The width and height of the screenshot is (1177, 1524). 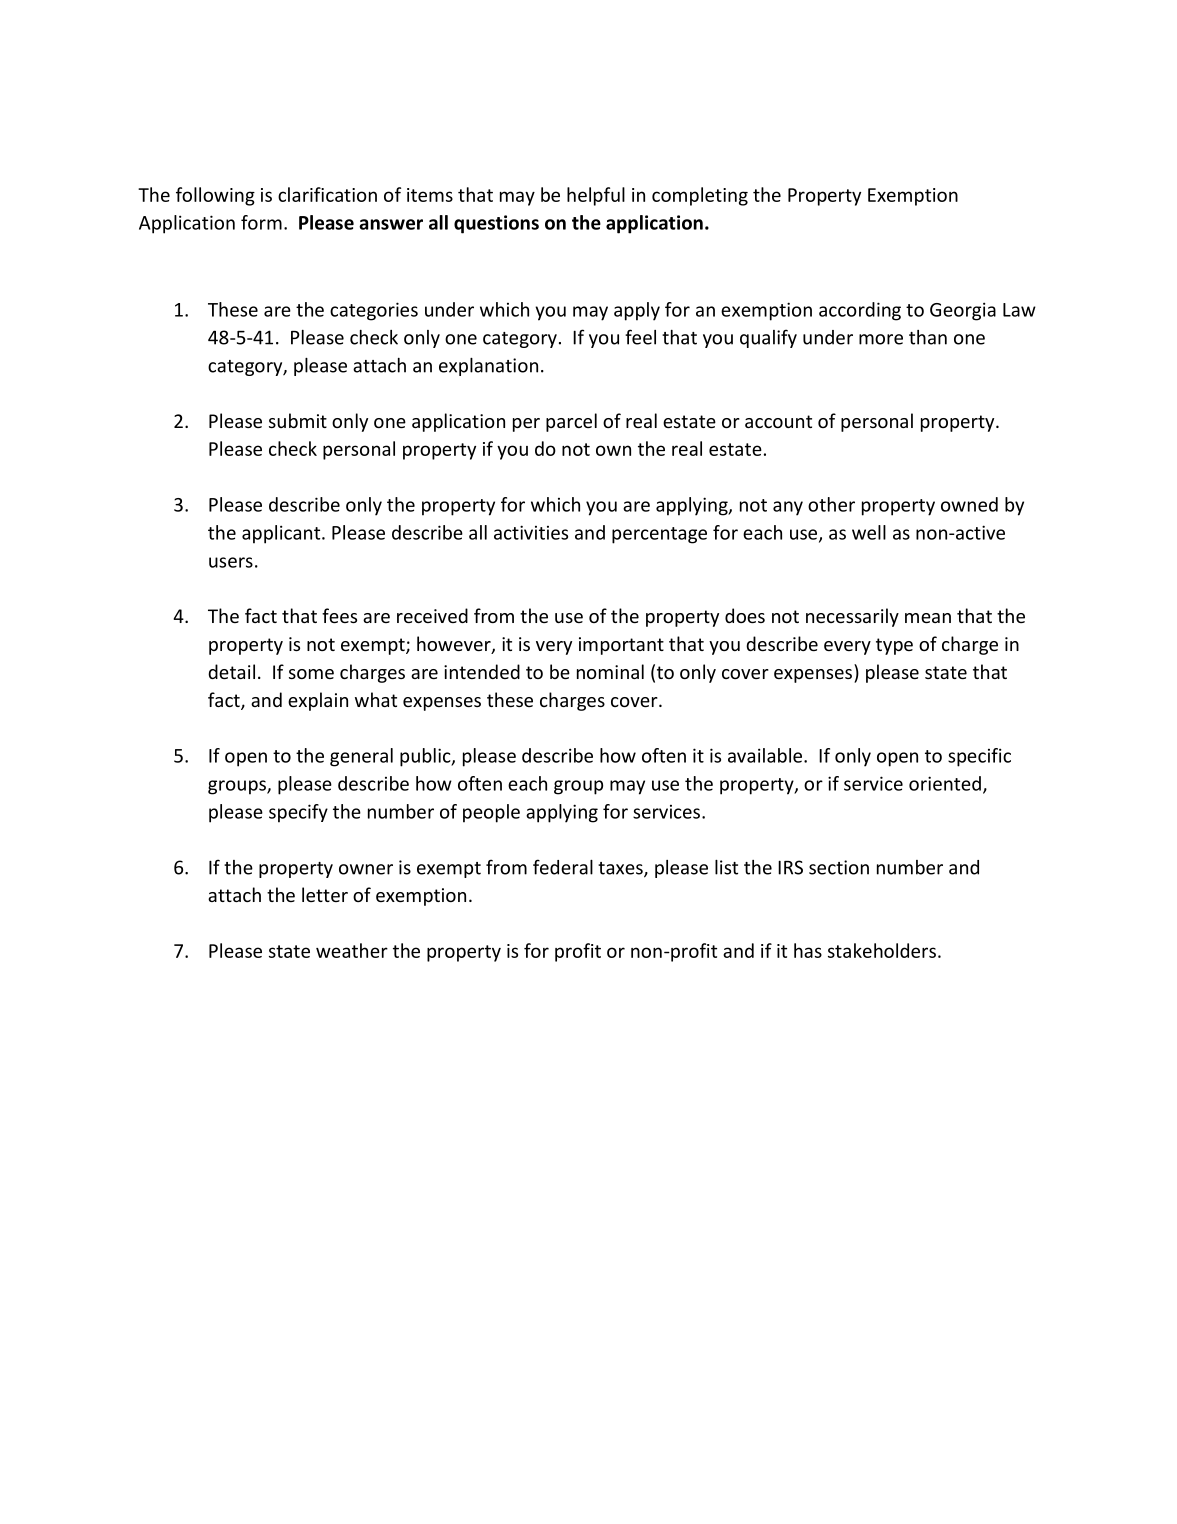 I want to click on mean, so click(x=928, y=618).
